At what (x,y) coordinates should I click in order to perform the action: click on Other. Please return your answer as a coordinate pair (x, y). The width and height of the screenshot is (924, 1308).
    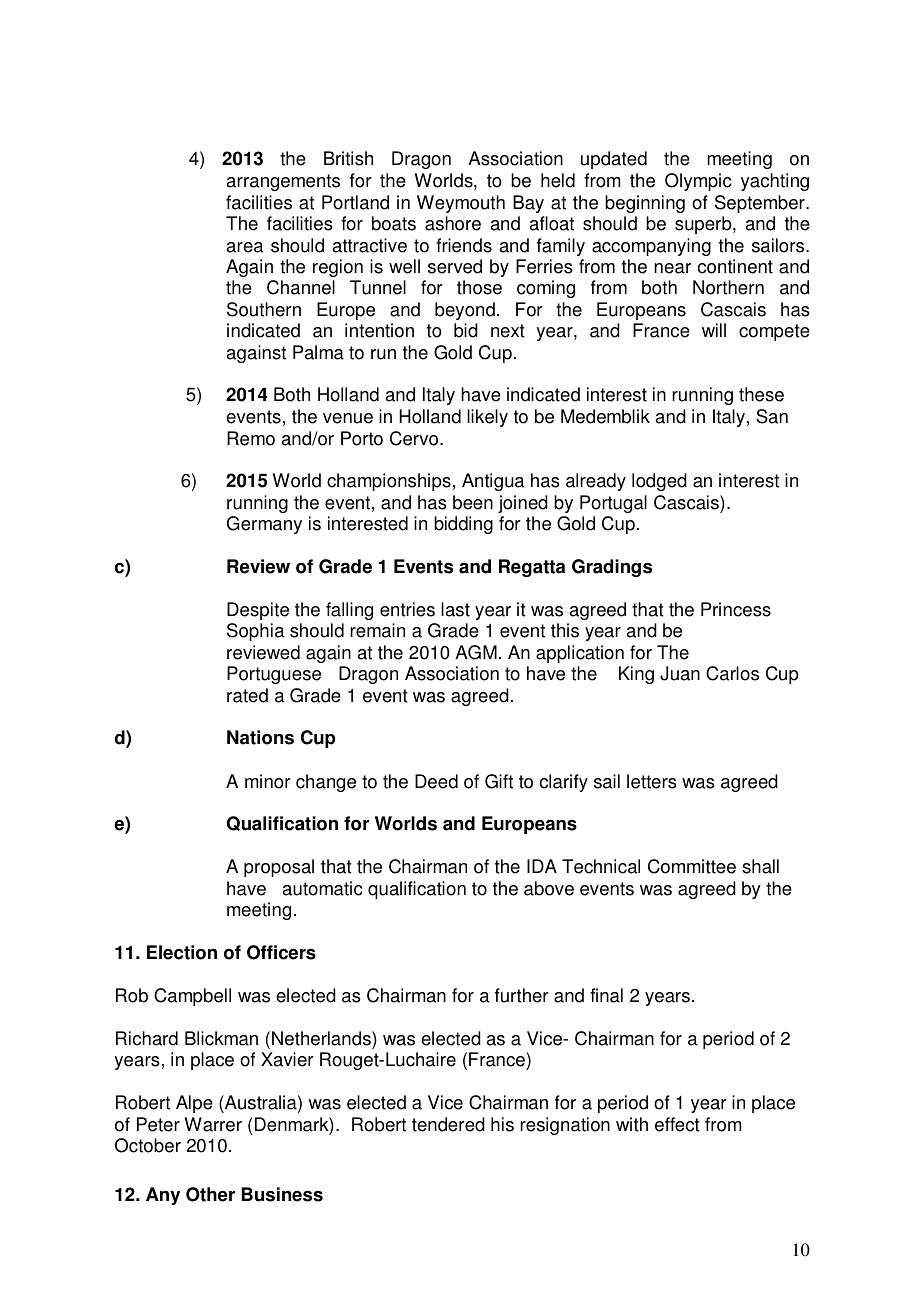
    Looking at the image, I should click on (210, 1194).
